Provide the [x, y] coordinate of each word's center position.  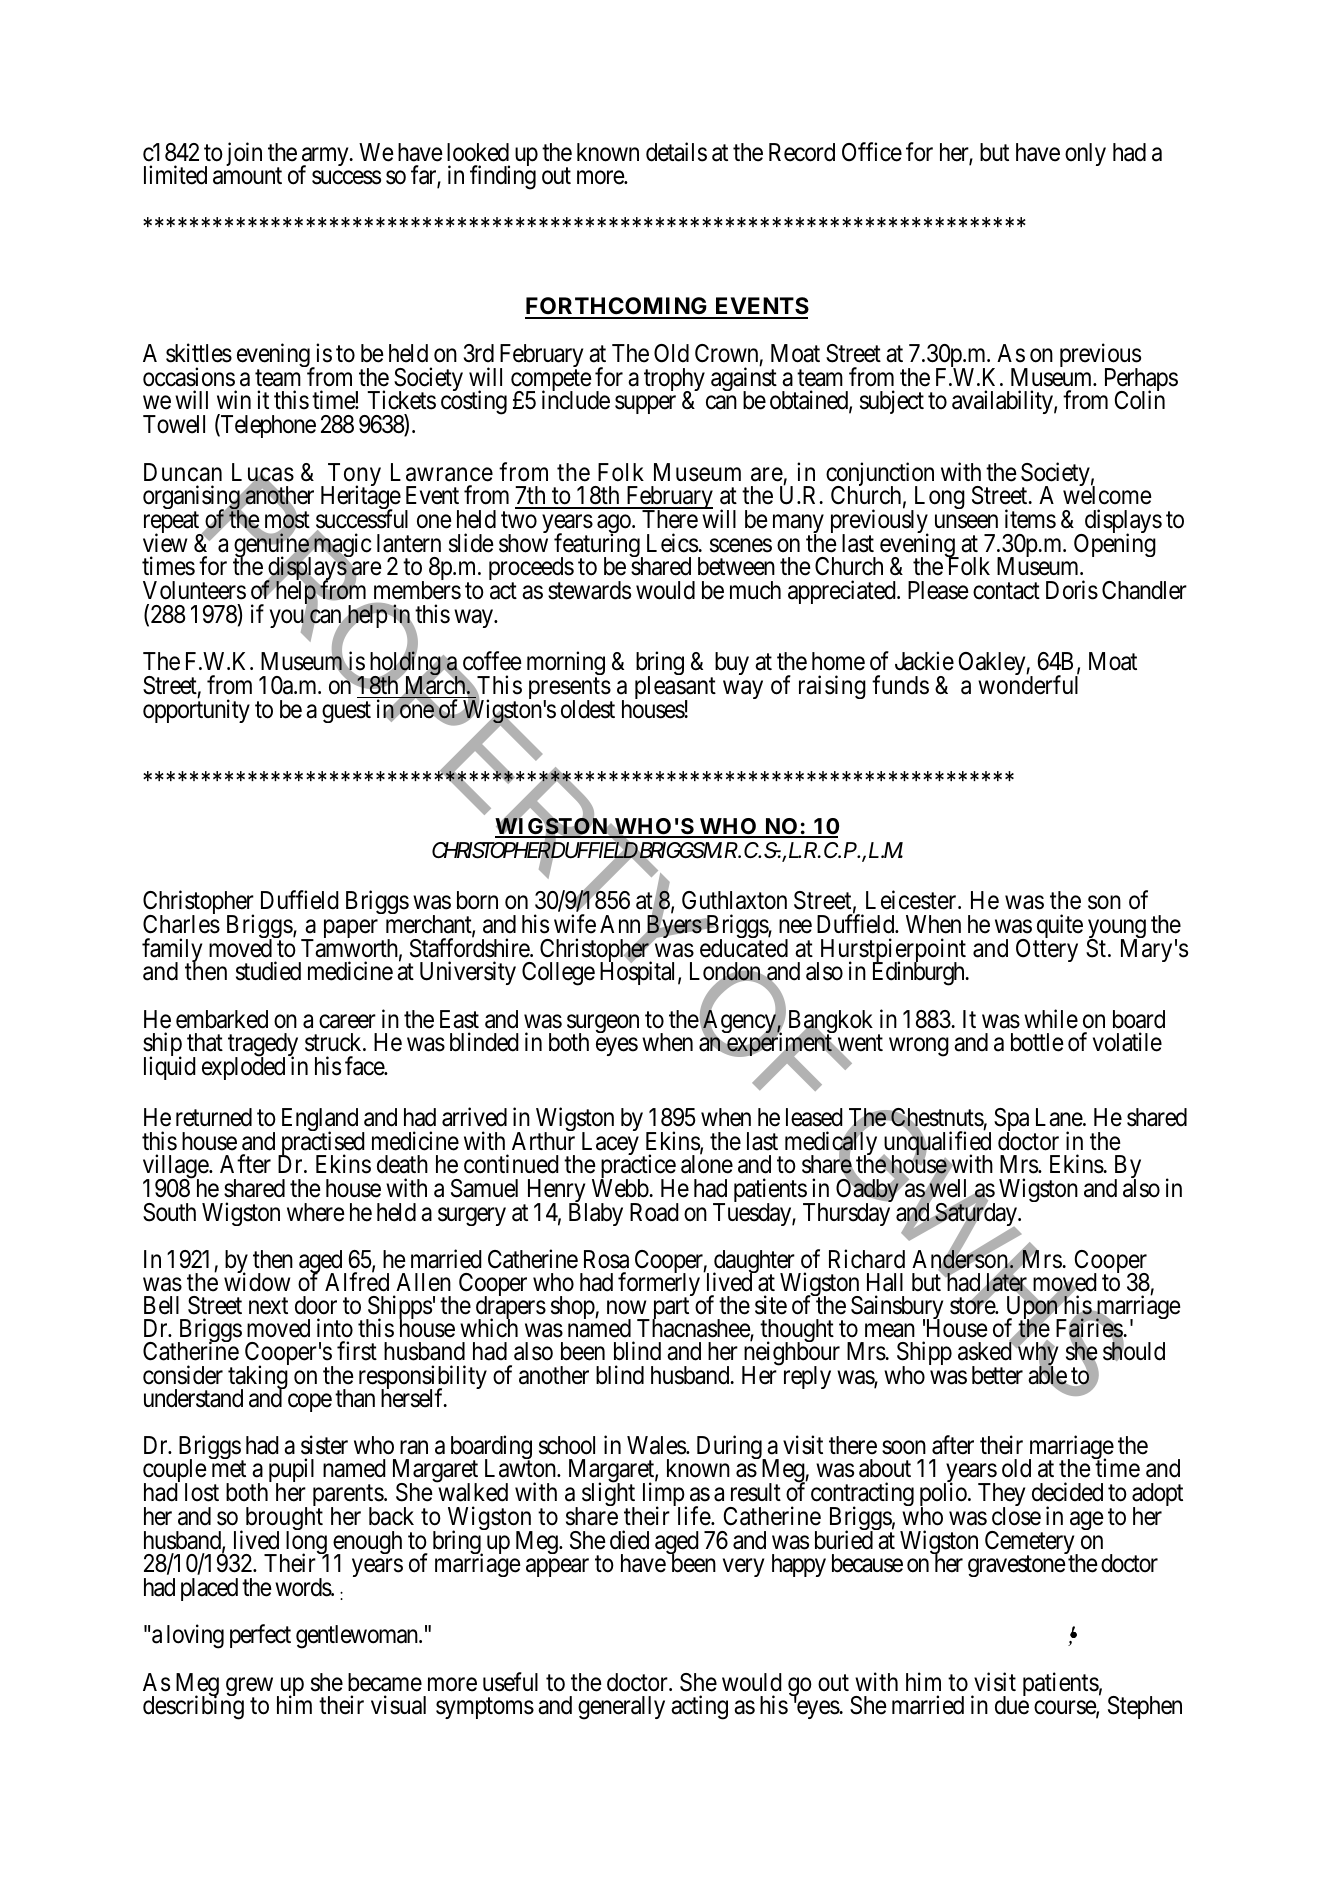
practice [638, 1168]
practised [321, 1144]
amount [247, 176]
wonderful [1028, 685]
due [1012, 1705]
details [676, 152]
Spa [1011, 1121]
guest [346, 712]
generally [621, 1708]
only [1085, 154]
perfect [260, 1636]
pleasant [675, 689]
